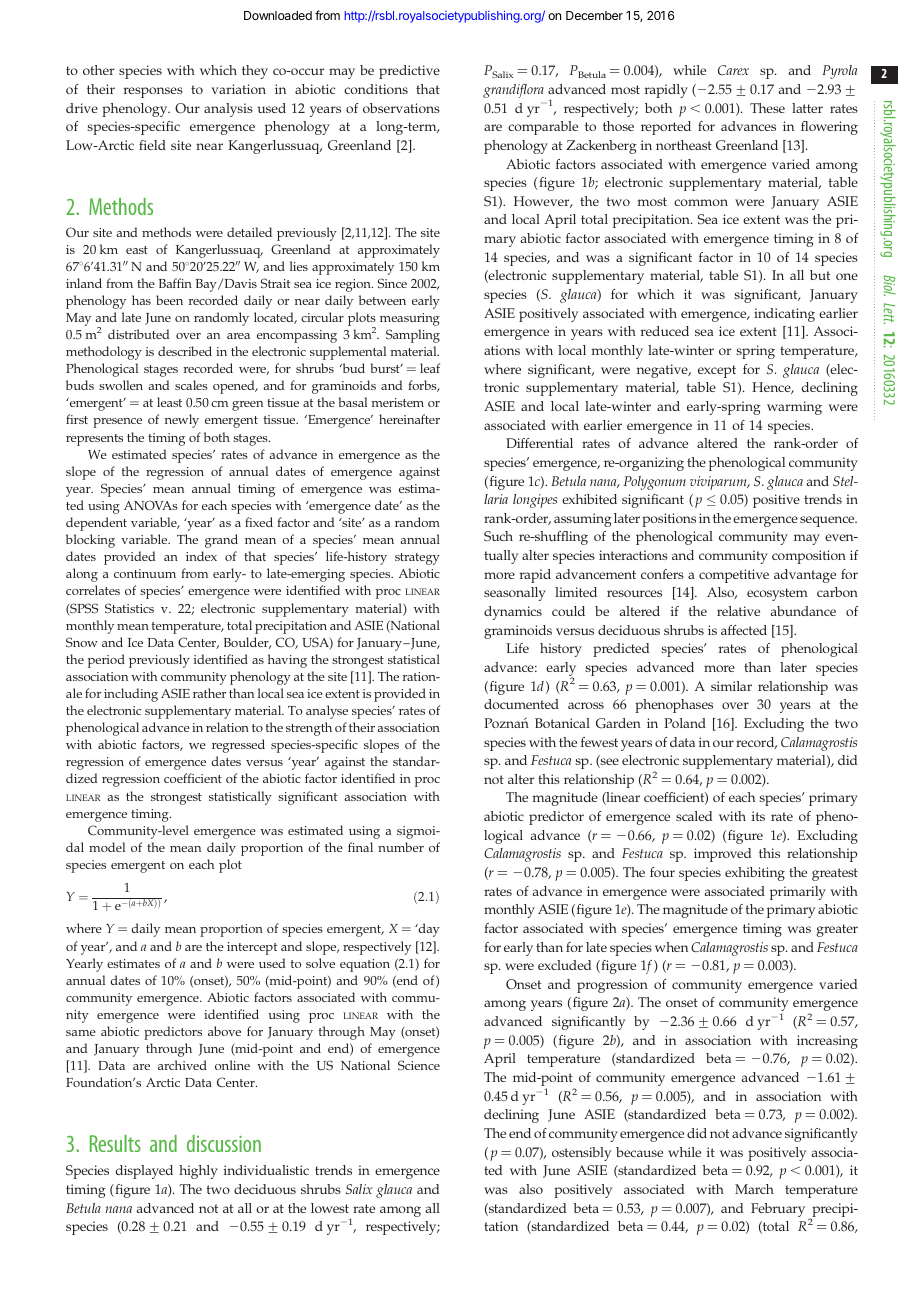  What do you see at coordinates (409, 72) in the image?
I see `predictive` at bounding box center [409, 72].
